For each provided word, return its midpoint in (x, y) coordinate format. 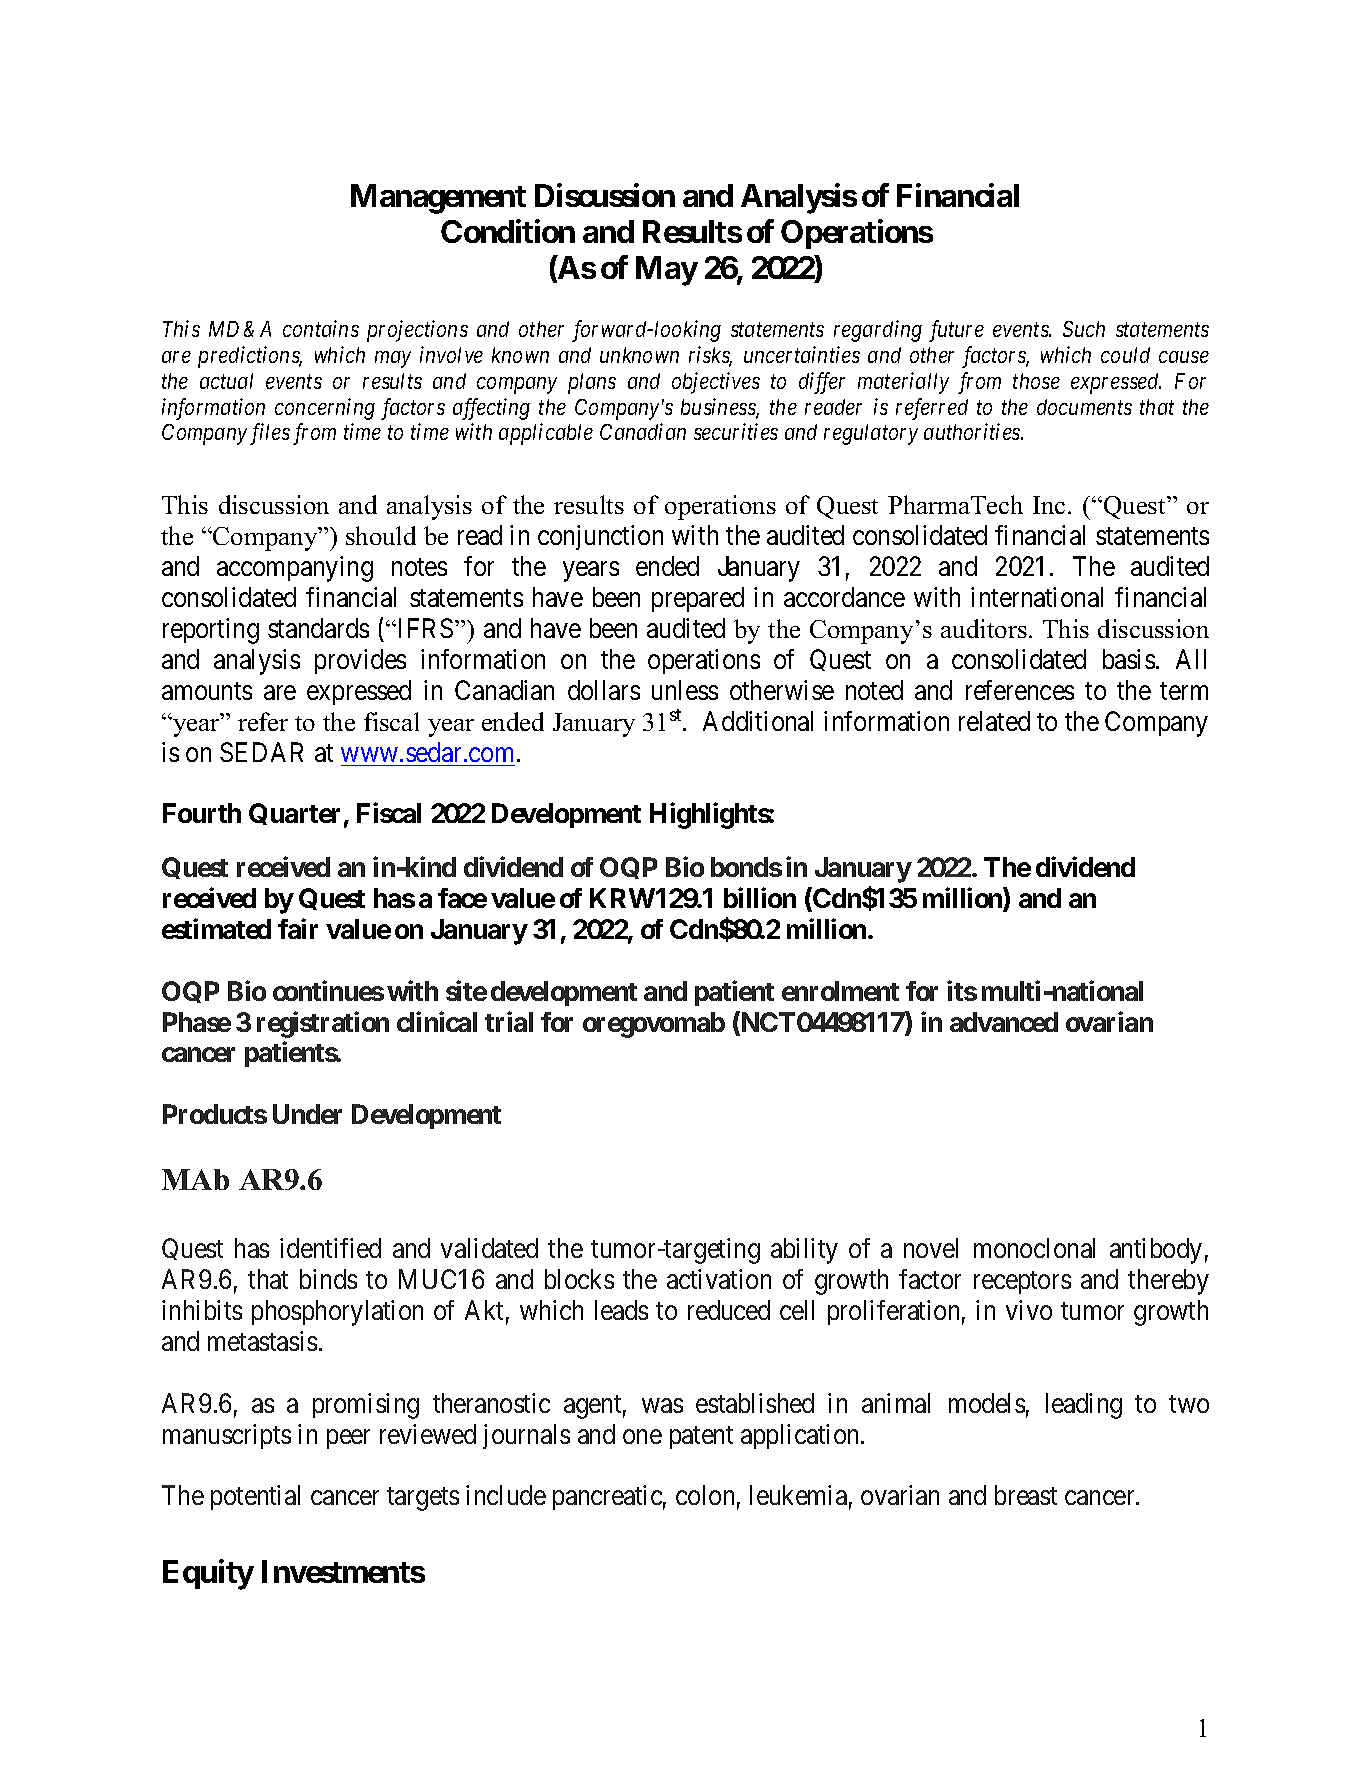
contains (321, 329)
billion (760, 897)
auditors (984, 628)
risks (710, 356)
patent (701, 1437)
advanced (1004, 1022)
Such (1084, 329)
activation (719, 1279)
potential (255, 1497)
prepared (698, 599)
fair (298, 928)
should (381, 535)
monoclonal (1034, 1248)
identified (330, 1248)
